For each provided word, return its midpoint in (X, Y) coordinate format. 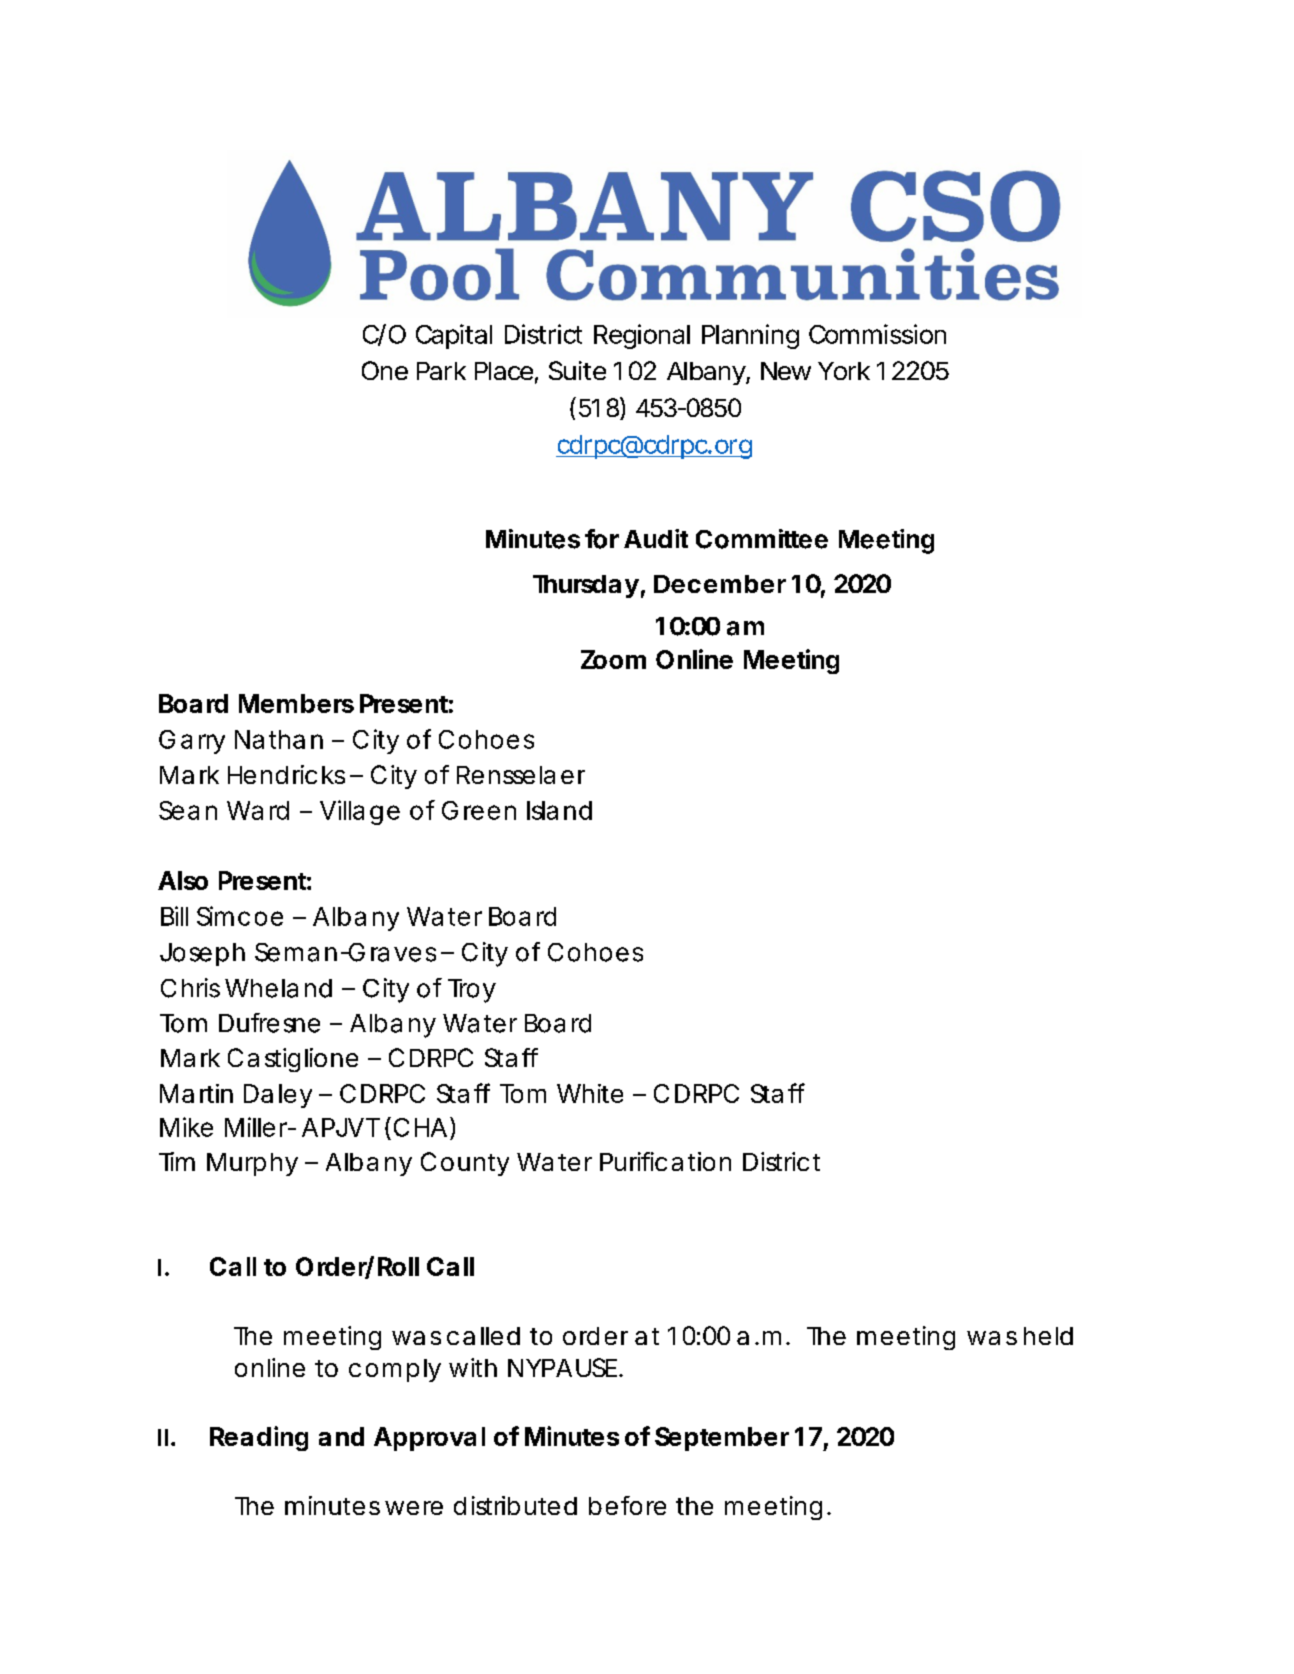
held (1048, 1336)
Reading (259, 1438)
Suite (577, 370)
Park (441, 371)
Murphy (252, 1164)
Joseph (202, 954)
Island (559, 810)
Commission (877, 334)
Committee (762, 539)
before (627, 1505)
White (590, 1093)
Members (296, 703)
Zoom (613, 659)
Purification (665, 1161)
